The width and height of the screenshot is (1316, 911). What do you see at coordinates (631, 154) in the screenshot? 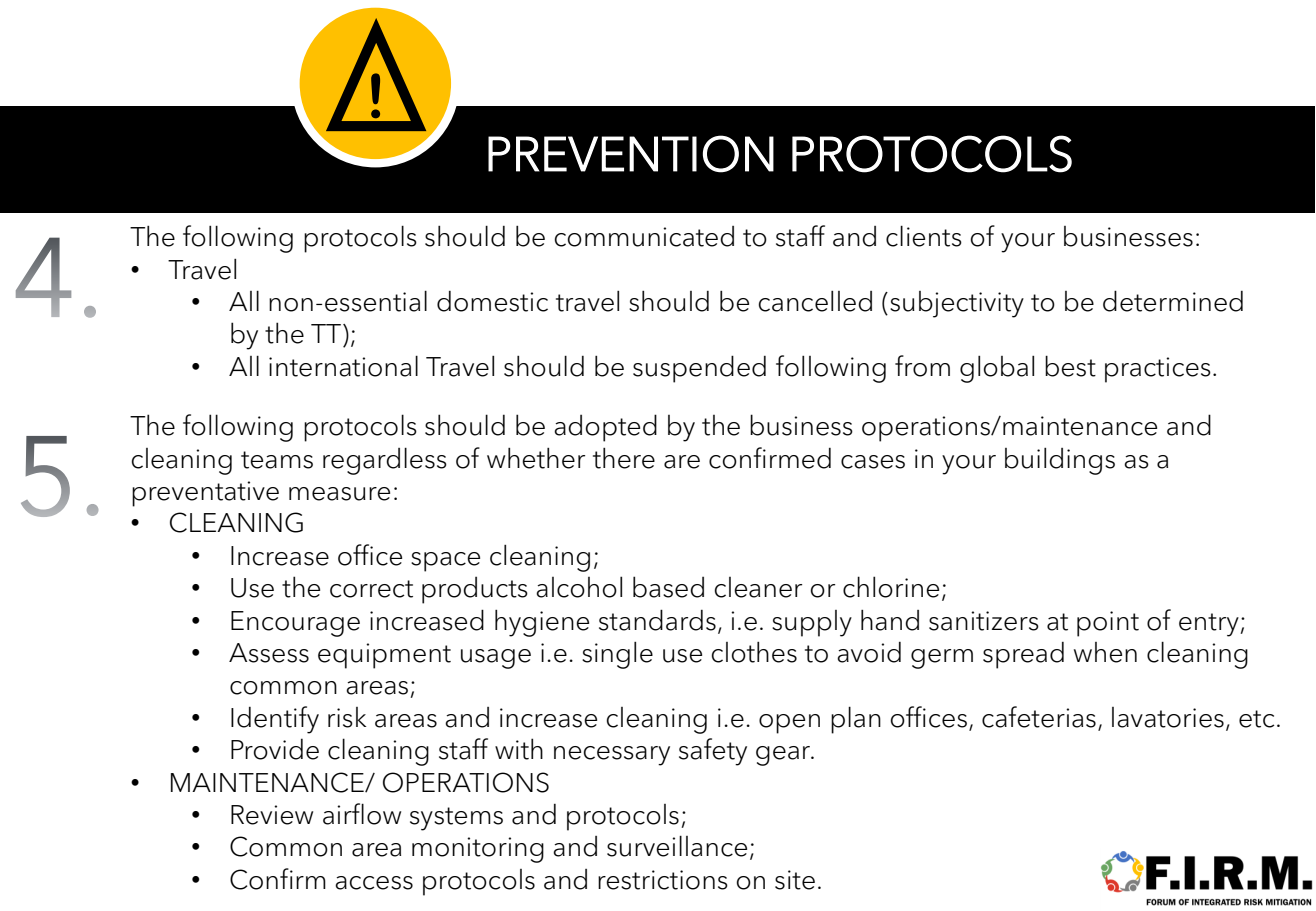
I see `PREVENTION` at bounding box center [631, 154].
